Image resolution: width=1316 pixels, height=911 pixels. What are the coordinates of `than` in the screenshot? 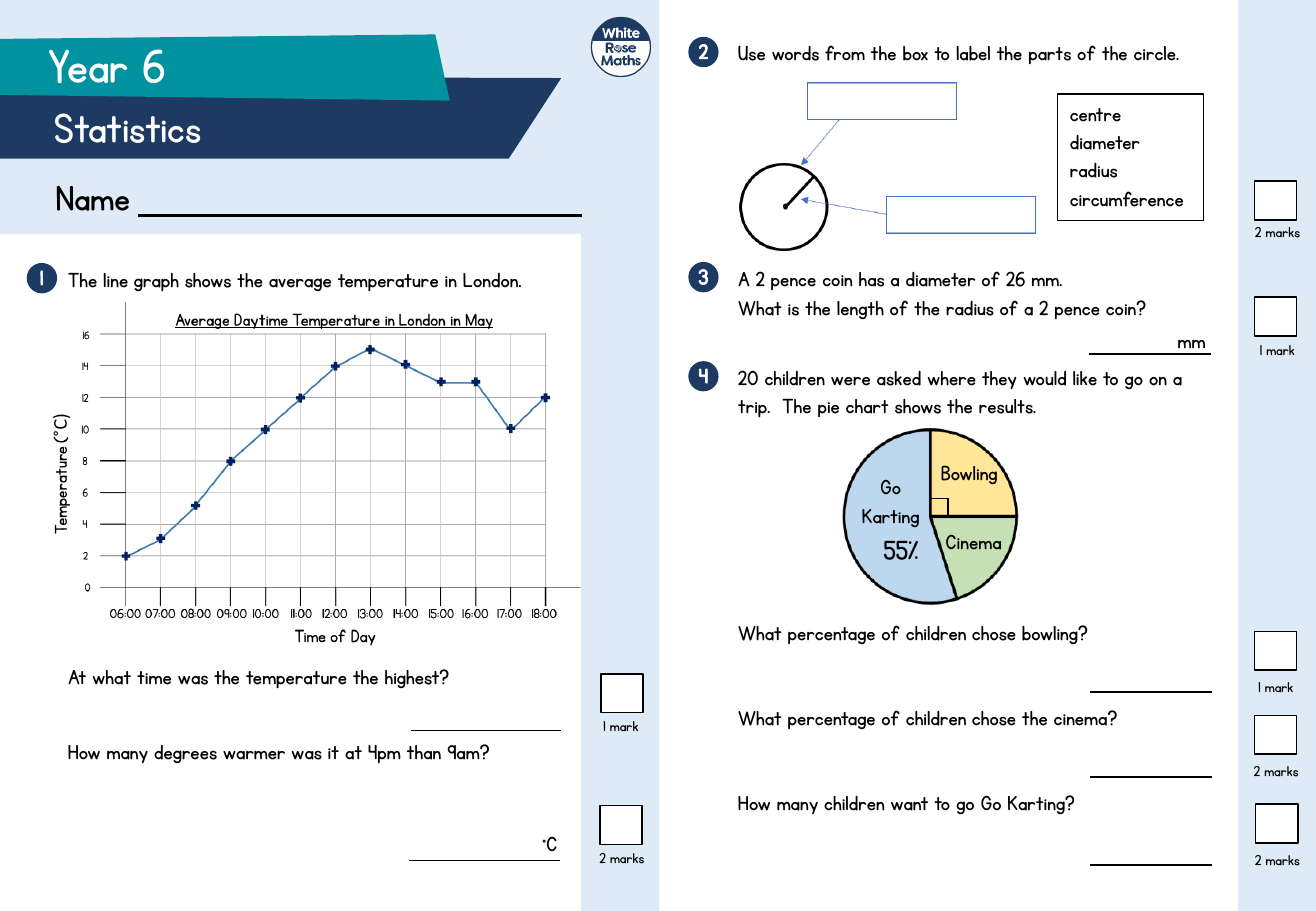 It's located at (424, 752).
